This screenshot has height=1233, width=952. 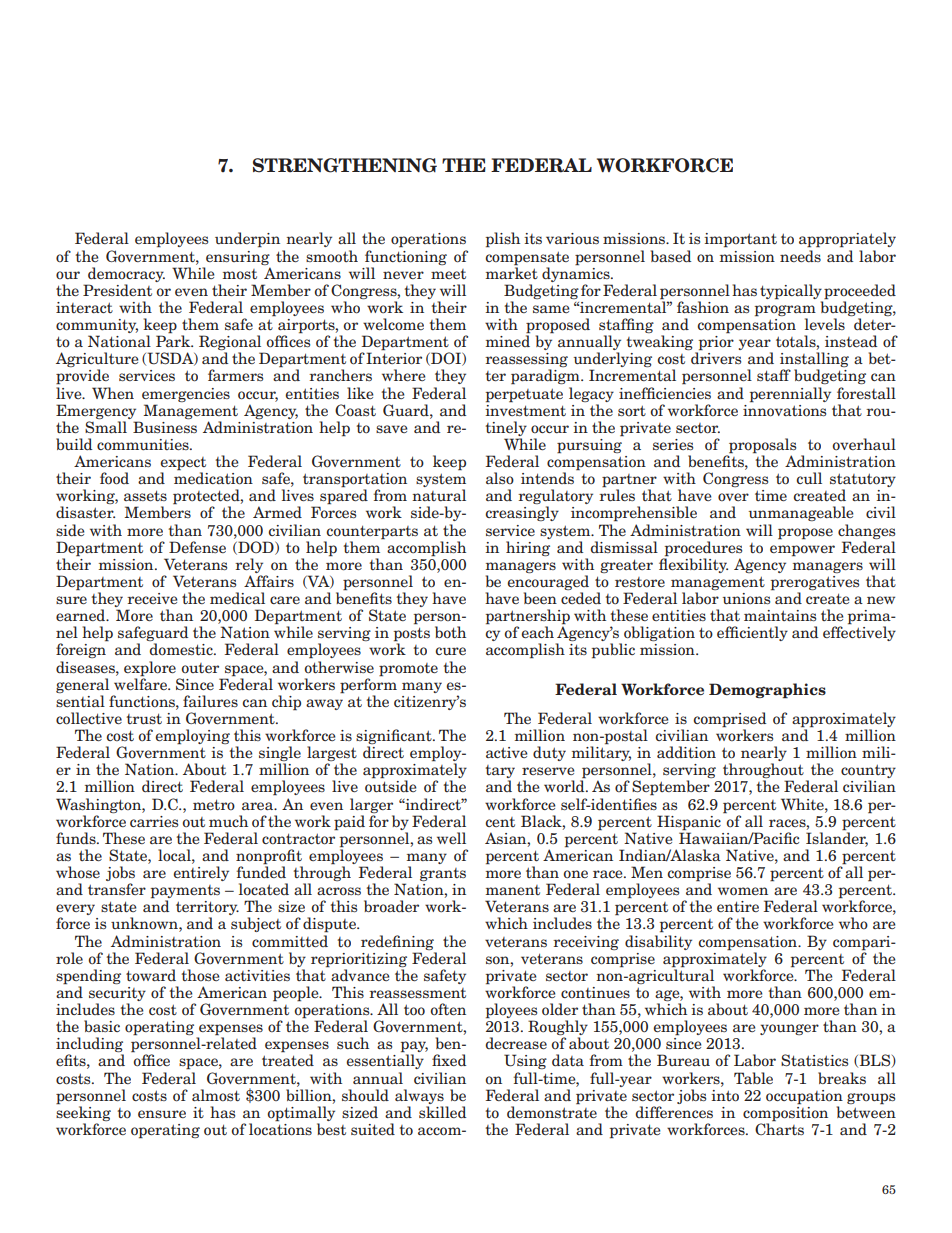 I want to click on composition, so click(x=785, y=1113).
